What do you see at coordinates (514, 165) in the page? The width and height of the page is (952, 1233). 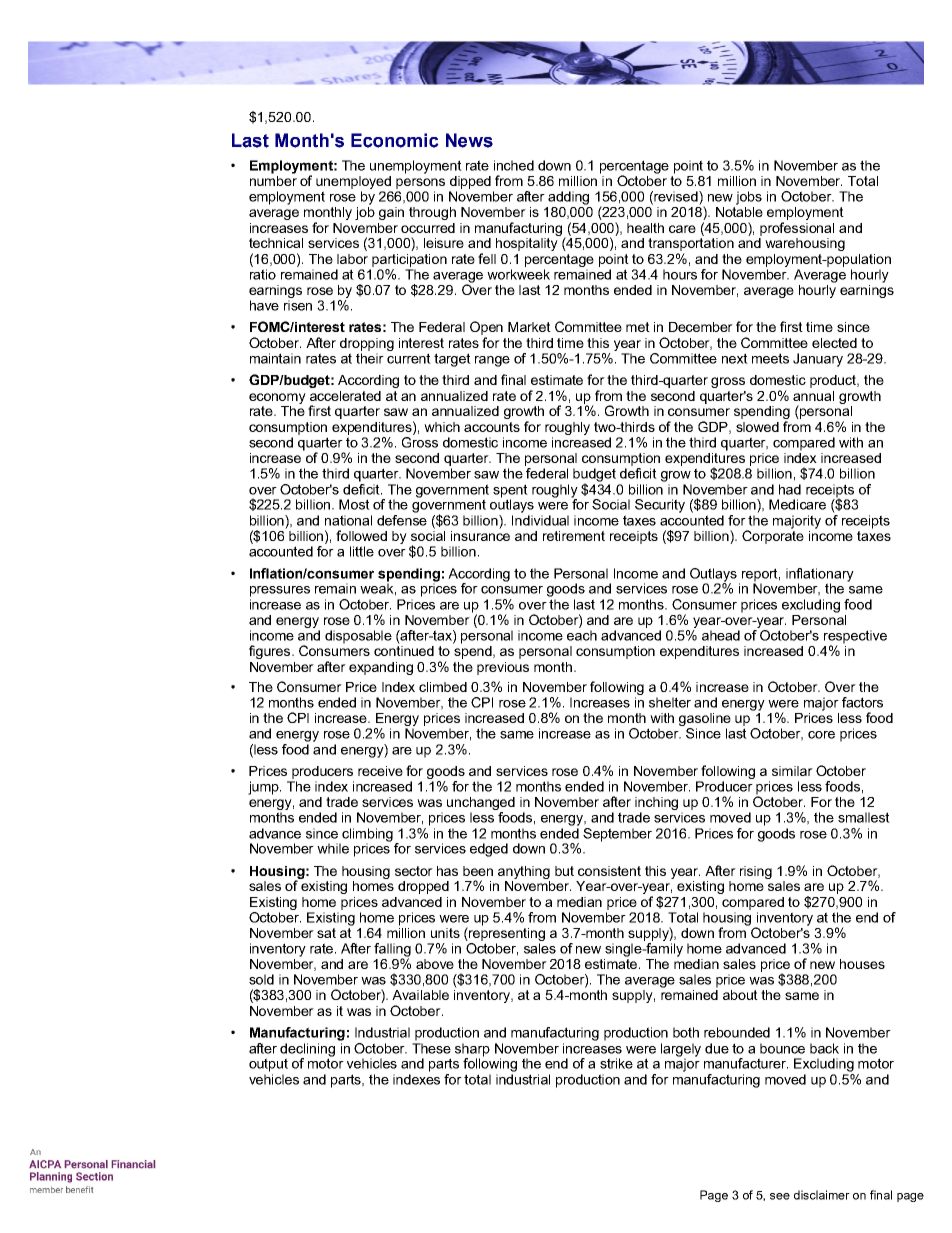 I see `inched` at bounding box center [514, 165].
